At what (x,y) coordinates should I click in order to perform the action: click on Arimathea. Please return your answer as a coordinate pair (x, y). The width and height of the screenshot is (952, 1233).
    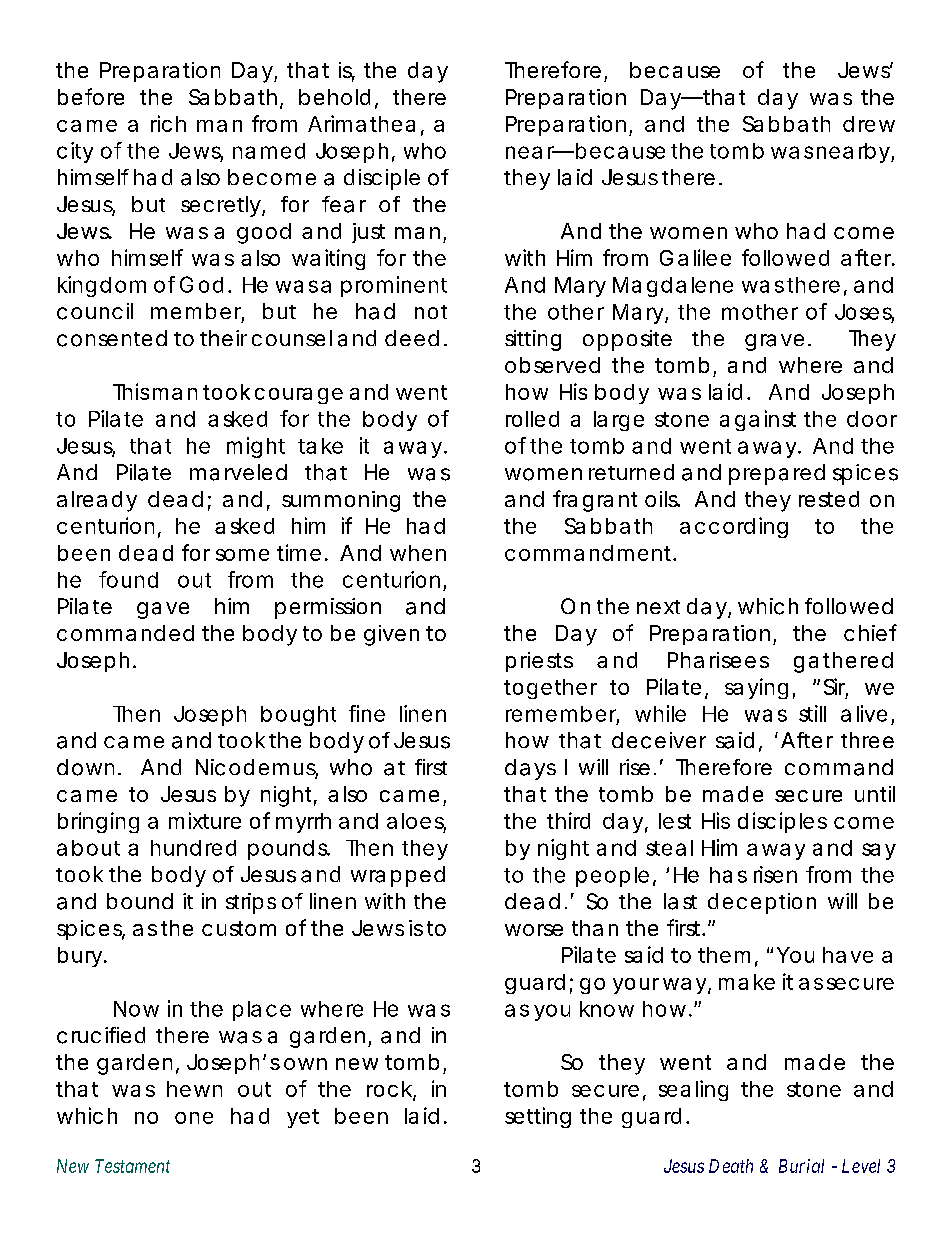
    Looking at the image, I should click on (361, 123).
